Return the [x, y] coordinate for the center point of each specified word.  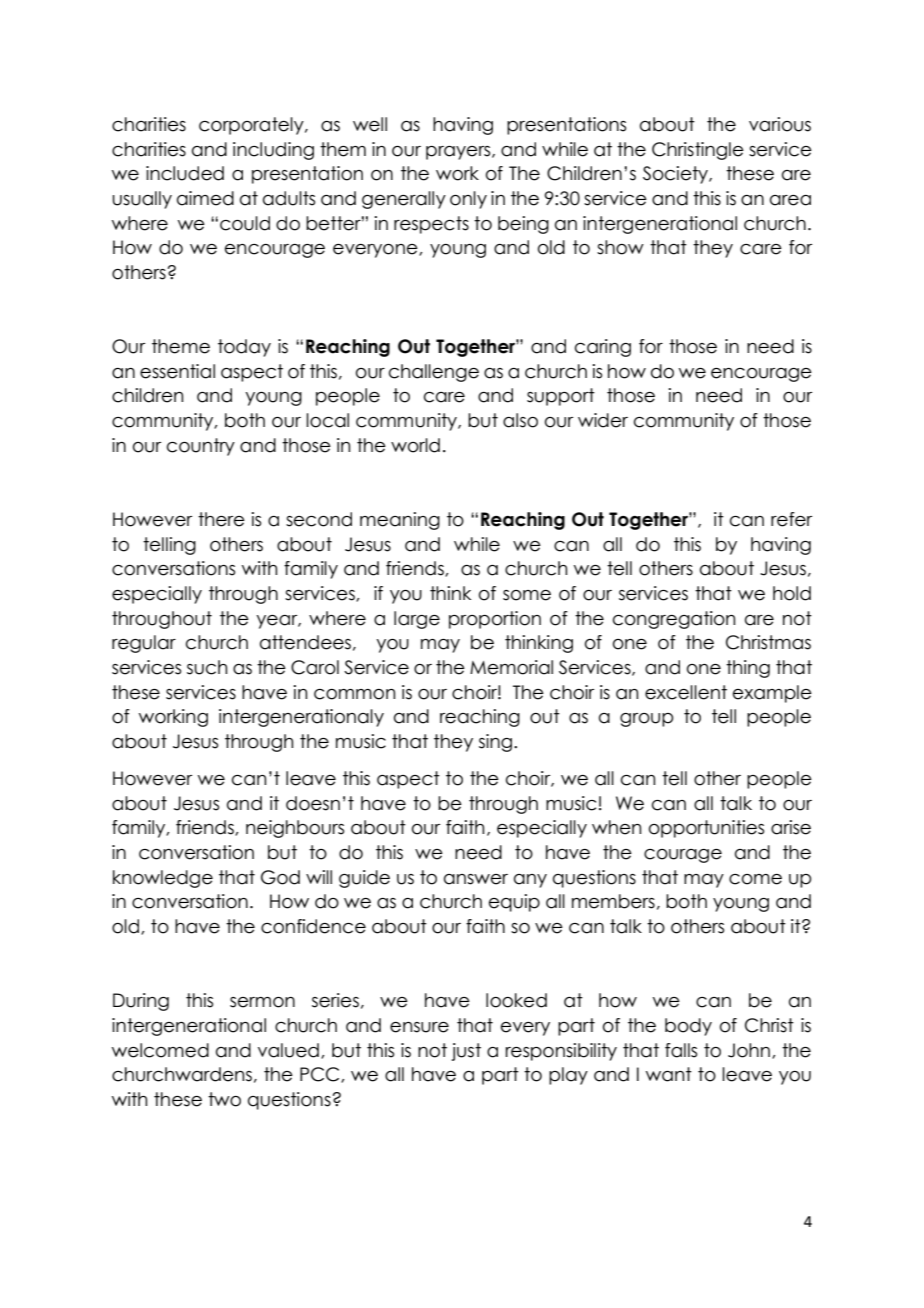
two [224, 1099]
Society [676, 175]
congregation [674, 620]
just [466, 1052]
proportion [495, 620]
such [207, 667]
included [185, 173]
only [468, 200]
